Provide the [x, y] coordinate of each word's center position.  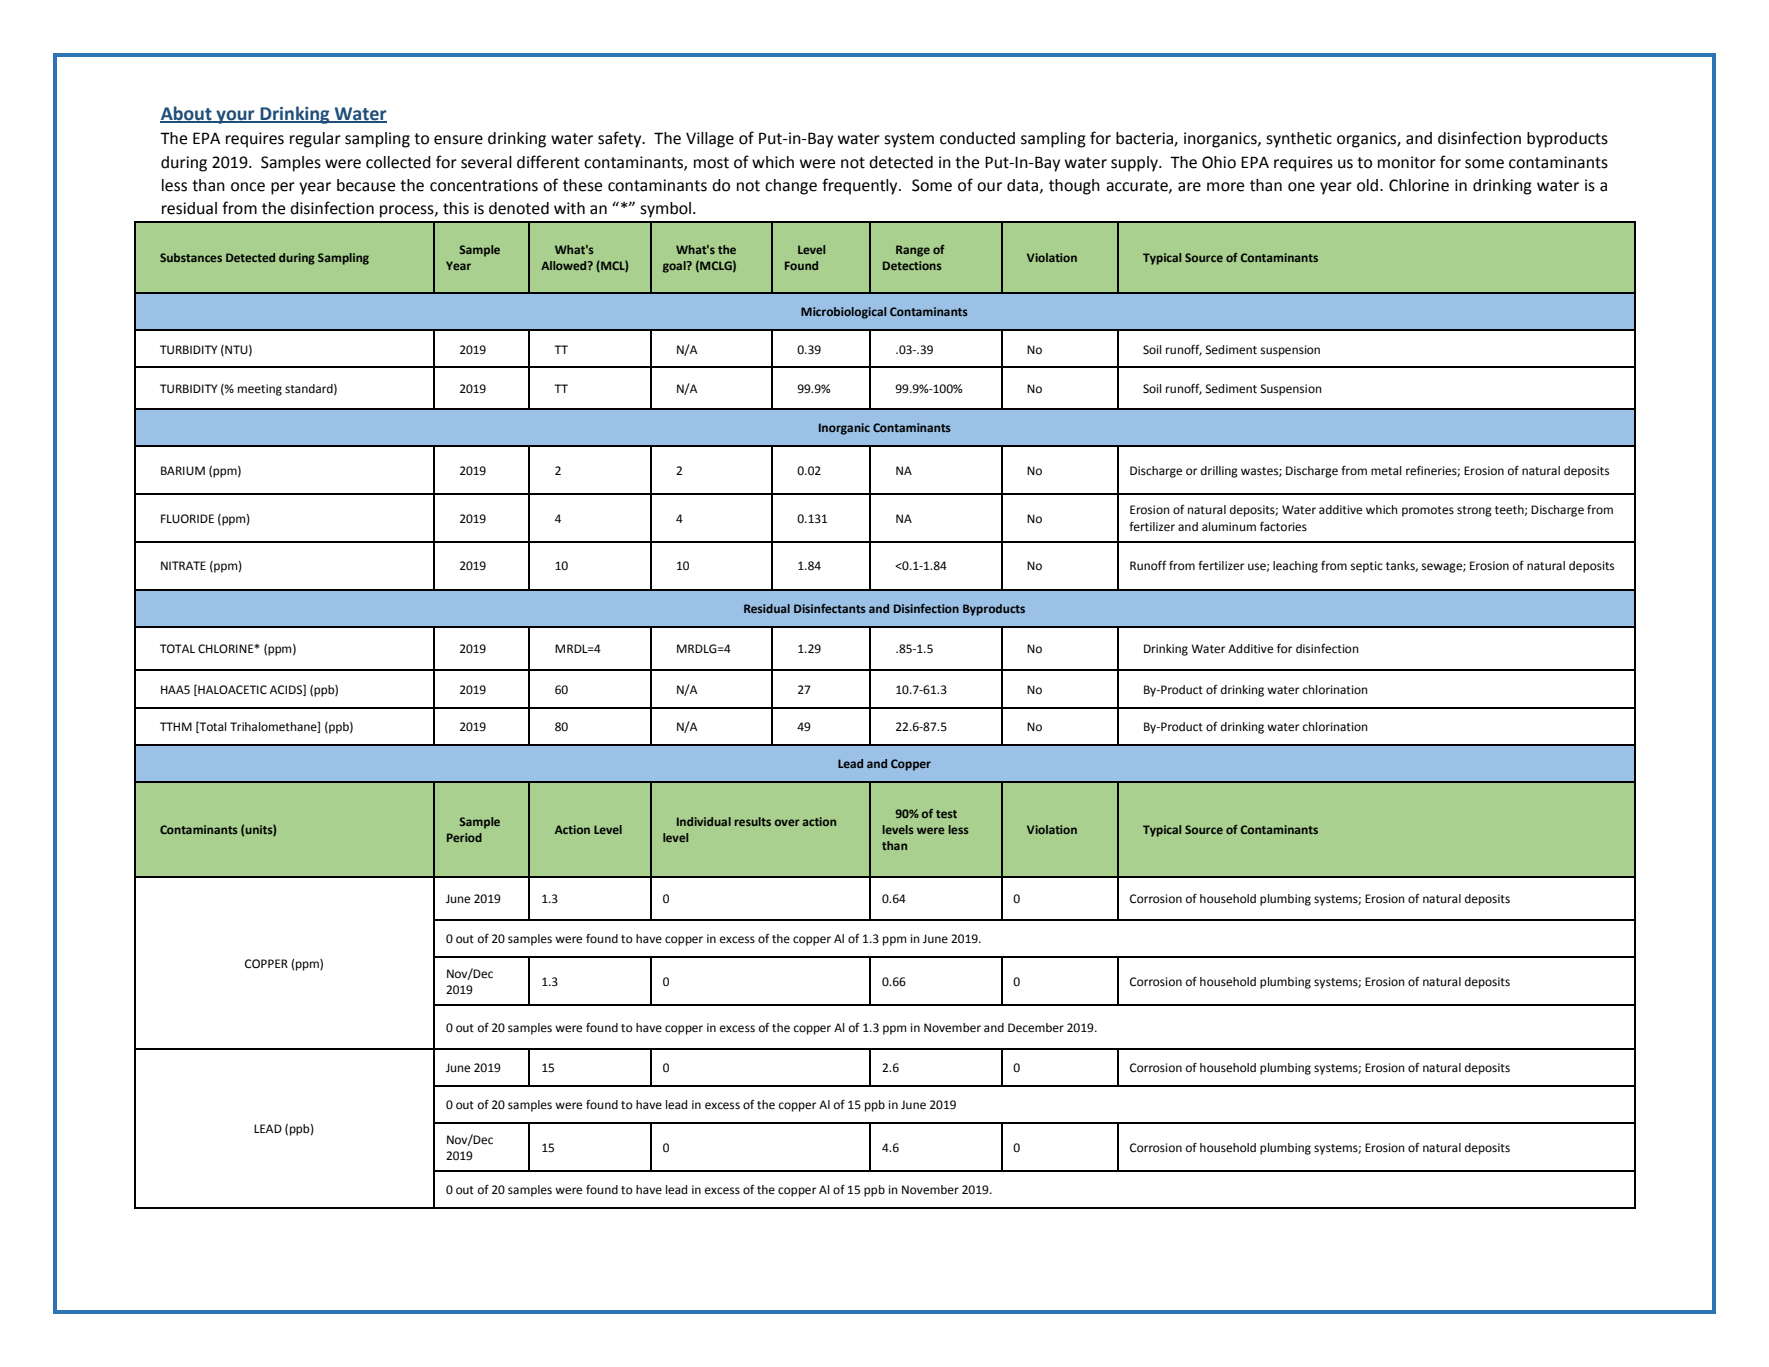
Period [464, 837]
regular [315, 140]
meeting [260, 390]
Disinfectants [830, 608]
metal [1386, 470]
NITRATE [183, 565]
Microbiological [843, 313]
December [1036, 1028]
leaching [1295, 567]
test [946, 814]
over [787, 822]
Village [710, 140]
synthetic [1299, 140]
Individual [704, 821]
